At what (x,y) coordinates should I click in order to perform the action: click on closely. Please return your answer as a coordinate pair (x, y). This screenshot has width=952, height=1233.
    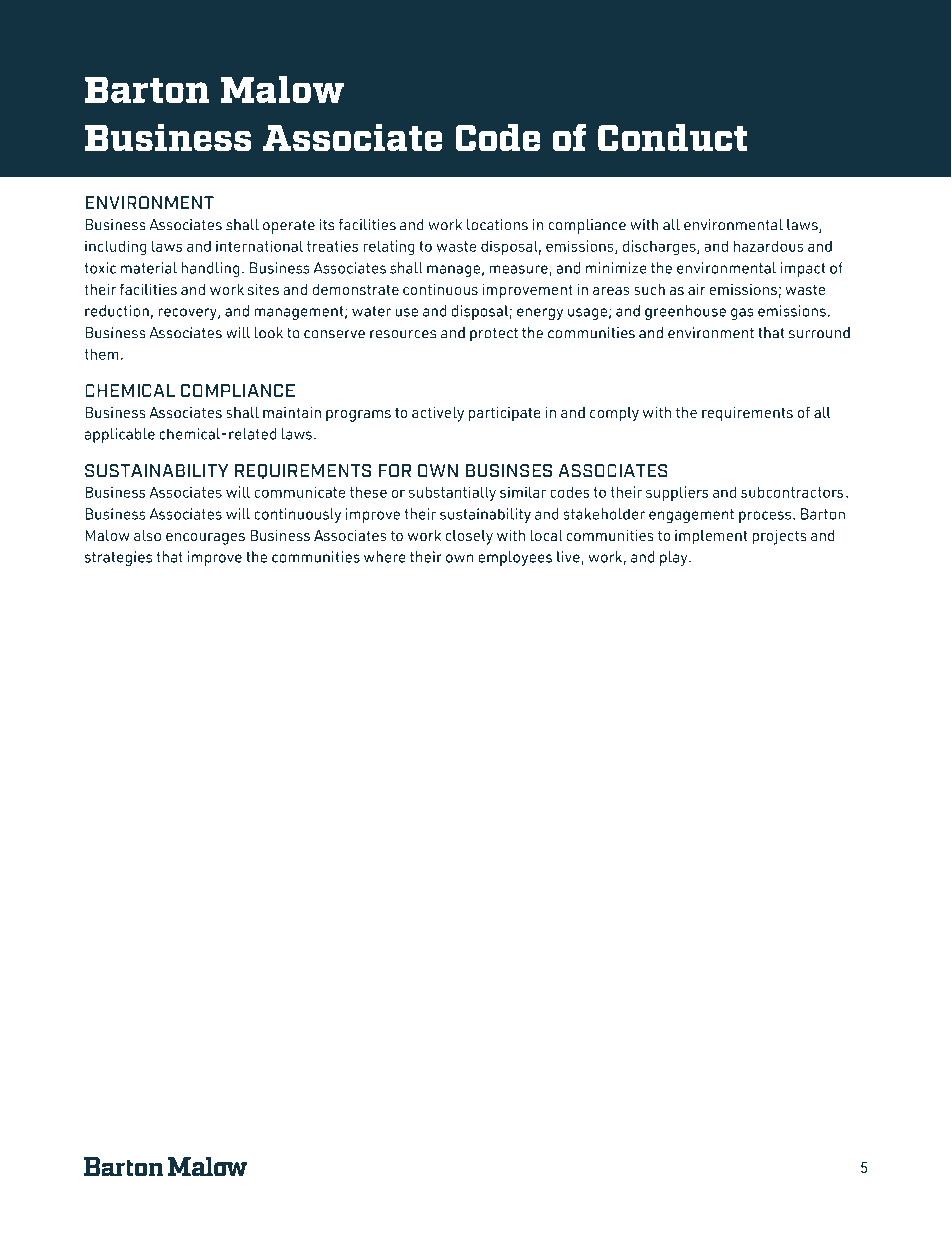
    Looking at the image, I should click on (469, 537).
